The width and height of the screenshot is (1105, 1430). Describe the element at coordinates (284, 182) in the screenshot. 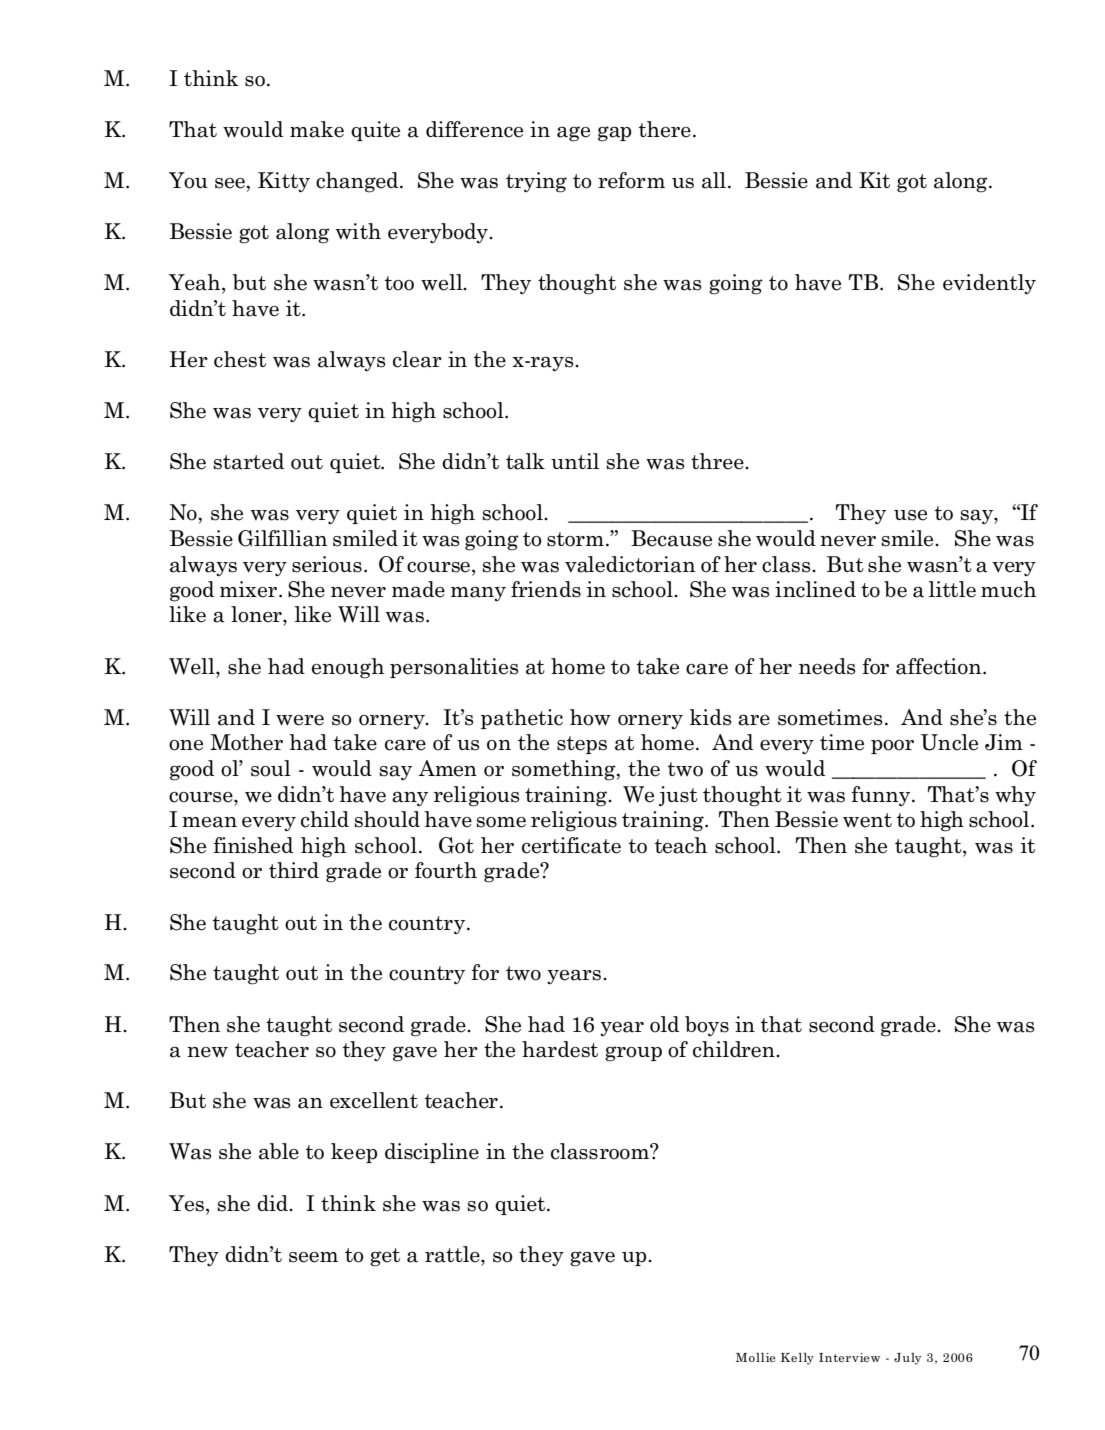

I see `Kitty` at that location.
